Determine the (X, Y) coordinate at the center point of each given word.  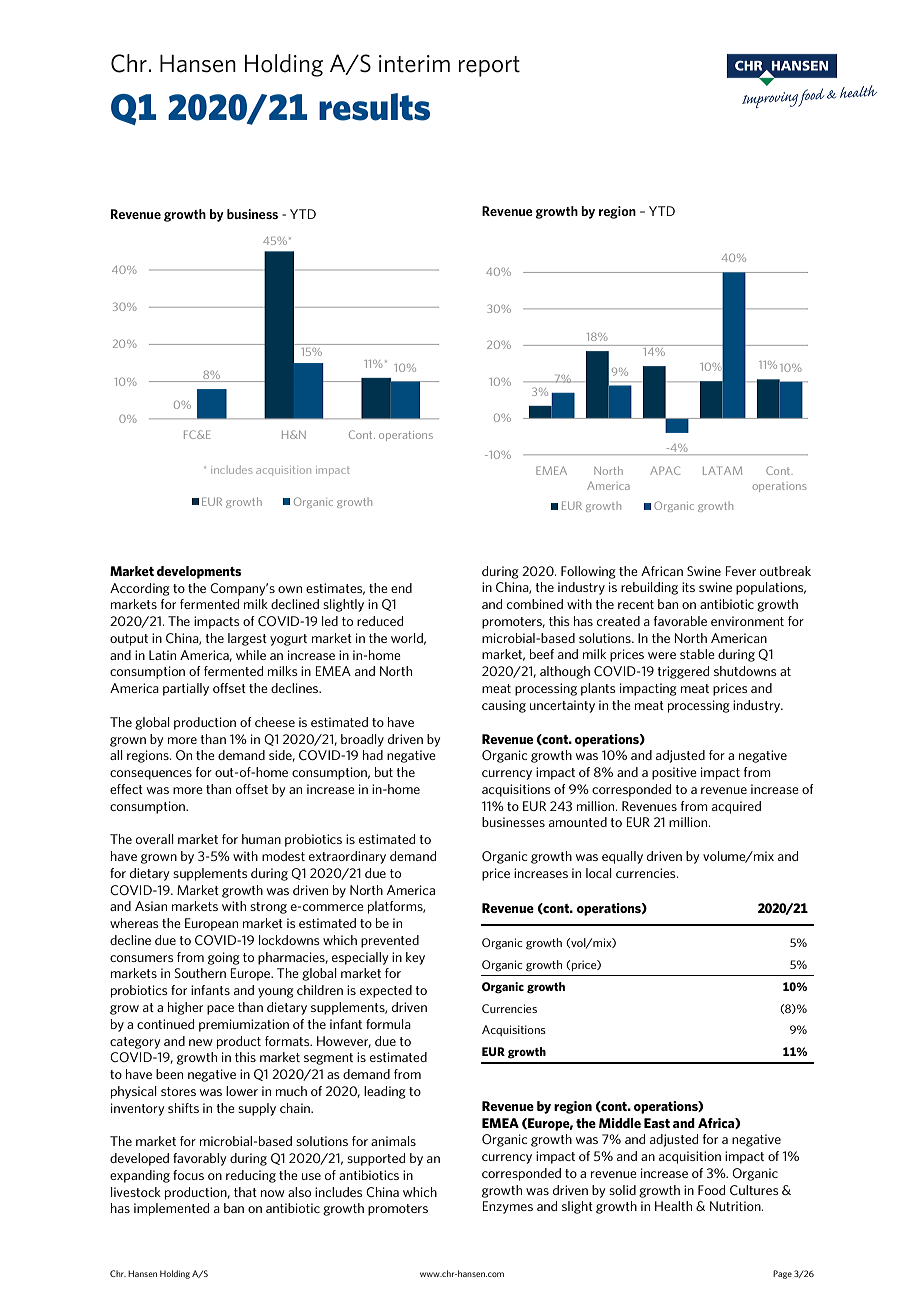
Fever (741, 571)
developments (199, 572)
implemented (171, 1209)
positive (674, 773)
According (140, 589)
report (489, 66)
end (401, 588)
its (688, 587)
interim (414, 64)
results (374, 107)
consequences (151, 775)
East (657, 1123)
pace (220, 1010)
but (384, 772)
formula (388, 1024)
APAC (665, 470)
